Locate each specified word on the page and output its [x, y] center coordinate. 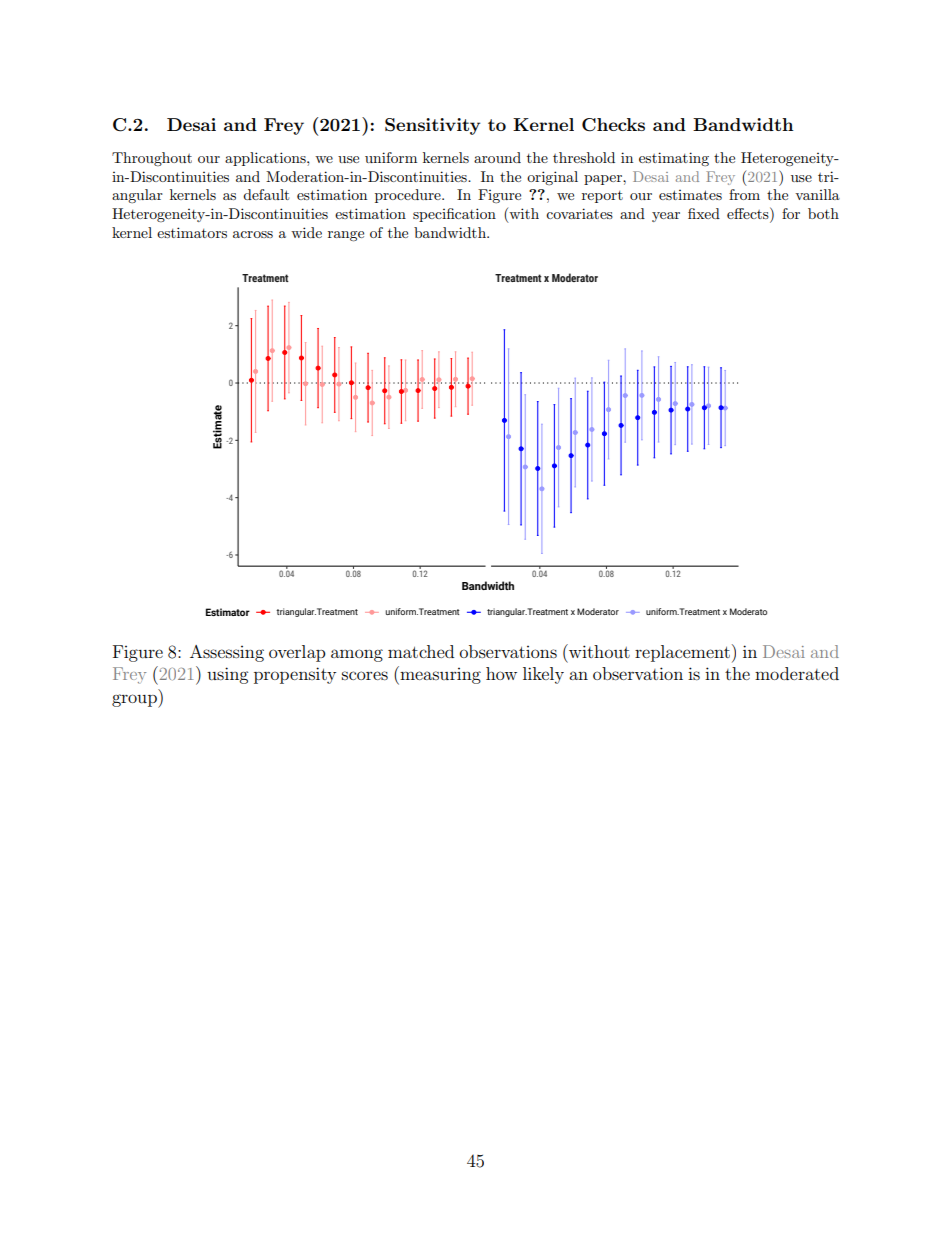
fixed [704, 213]
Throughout [152, 159]
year [666, 217]
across [253, 234]
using [227, 675]
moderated [797, 673]
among [357, 655]
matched [421, 651]
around [497, 157]
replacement [682, 653]
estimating [674, 159]
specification [454, 215]
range [346, 236]
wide [306, 232]
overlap [297, 653]
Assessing [227, 653]
